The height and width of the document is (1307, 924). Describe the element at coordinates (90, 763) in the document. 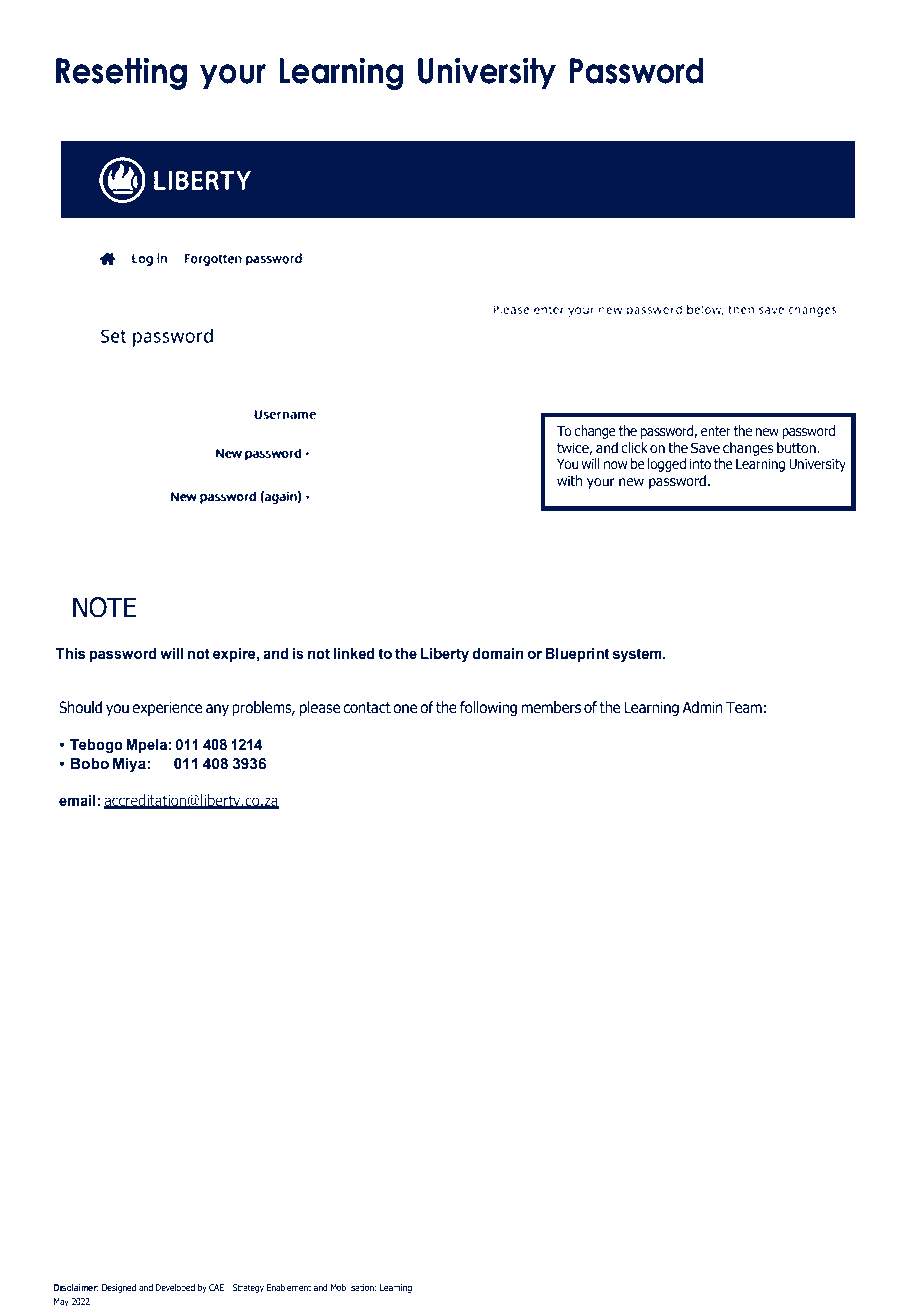

I see `Bobo` at that location.
